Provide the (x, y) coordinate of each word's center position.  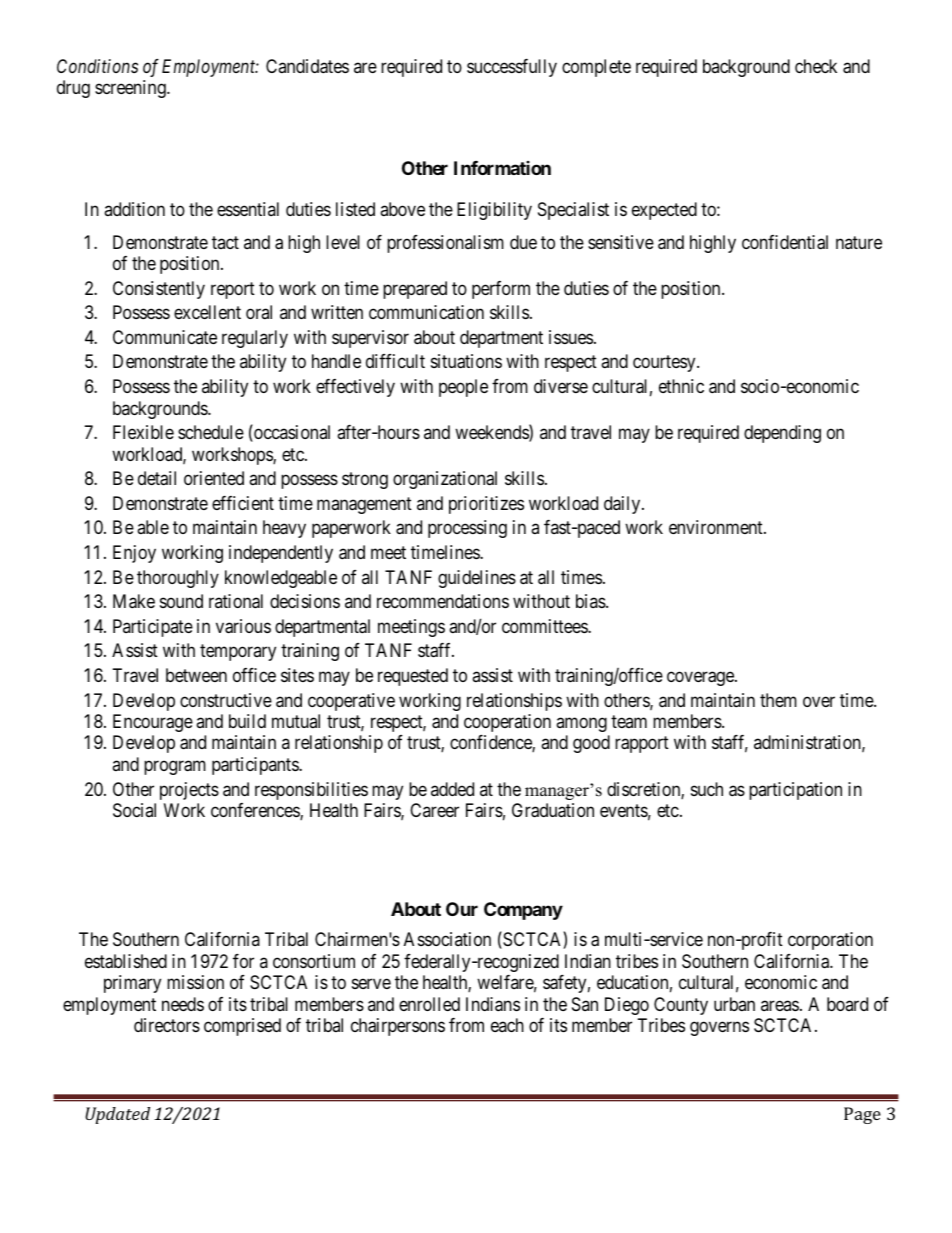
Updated (117, 1115)
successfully (512, 68)
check (816, 66)
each (507, 1025)
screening (131, 89)
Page (862, 1115)
